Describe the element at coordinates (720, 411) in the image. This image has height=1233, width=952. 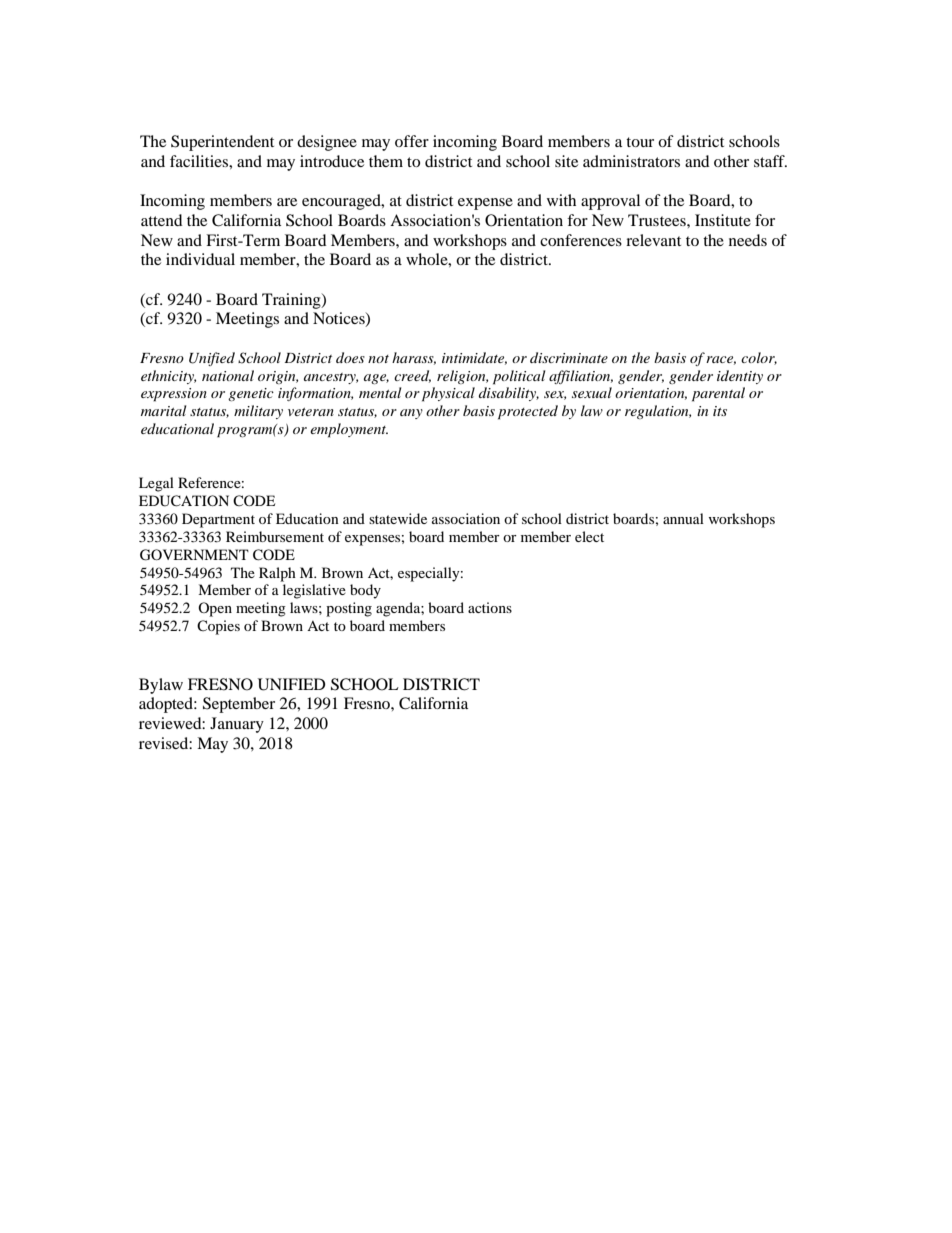
I see `its` at that location.
